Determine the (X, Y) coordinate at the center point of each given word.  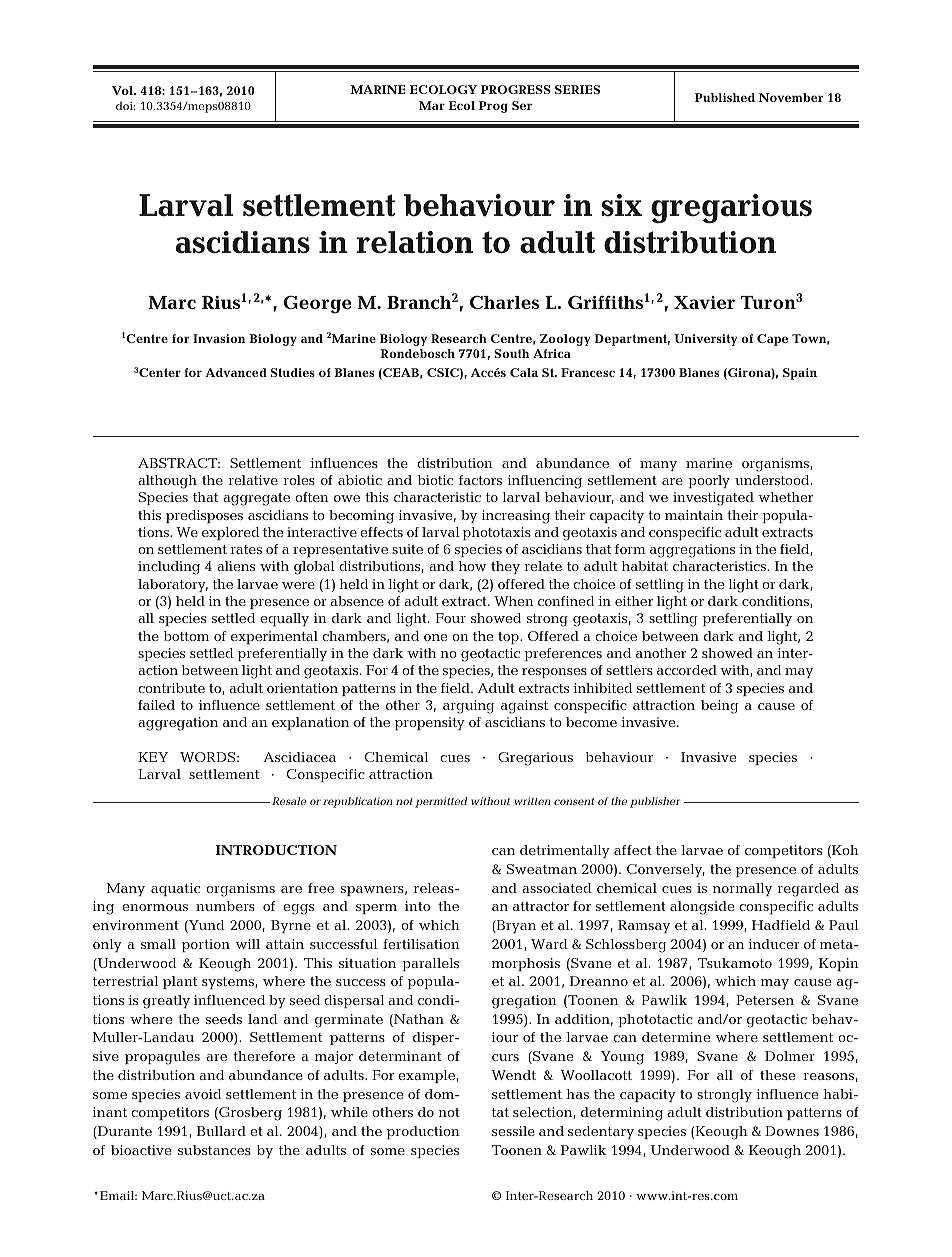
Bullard (221, 1131)
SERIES (577, 89)
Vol (123, 90)
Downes (792, 1131)
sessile (513, 1131)
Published (725, 97)
